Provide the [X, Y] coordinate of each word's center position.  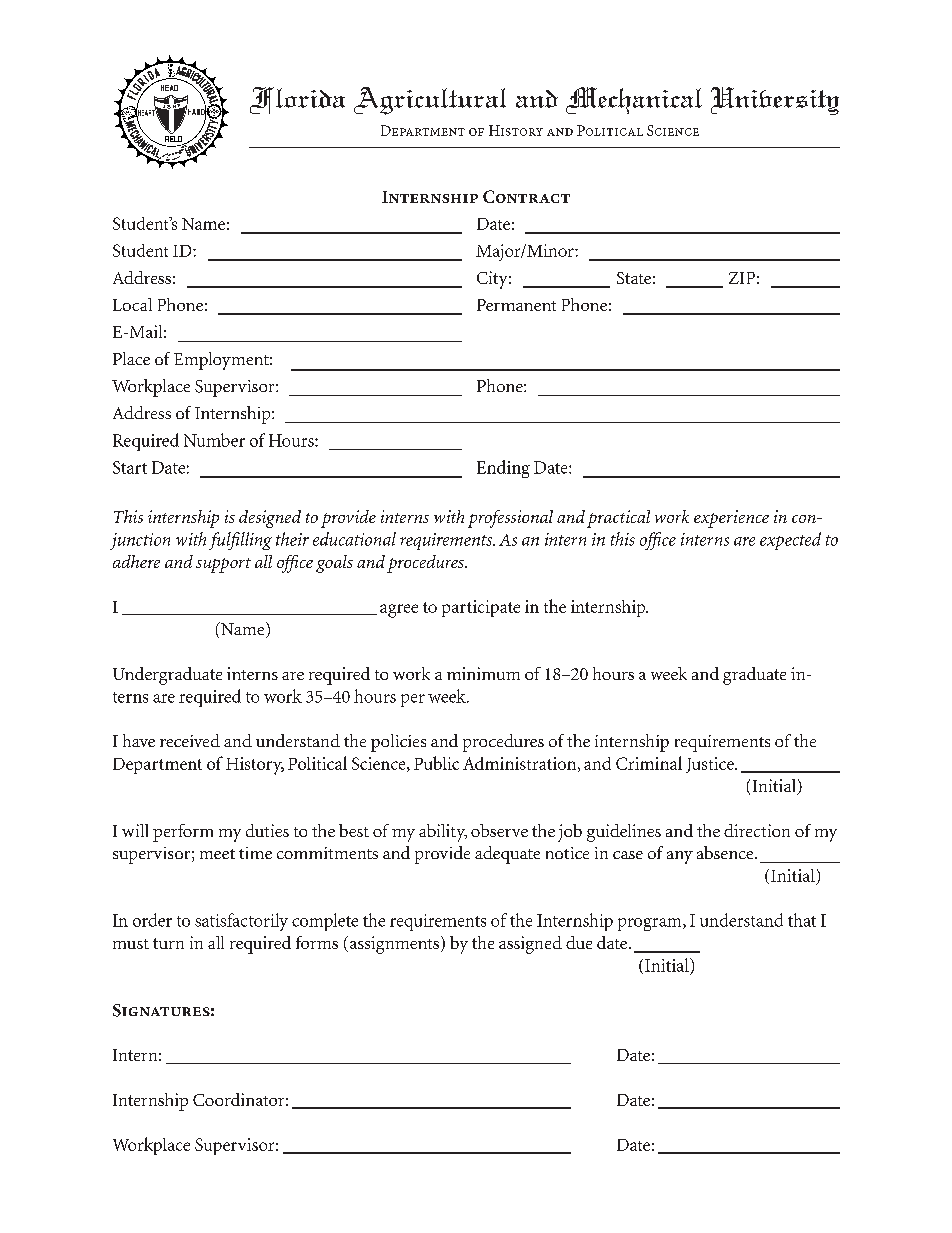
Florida [297, 100]
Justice [711, 765]
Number [214, 440]
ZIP [742, 278]
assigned [530, 945]
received [190, 740]
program [651, 924]
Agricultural [430, 101]
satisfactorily [241, 922]
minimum [483, 673]
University [775, 101]
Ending [503, 469]
